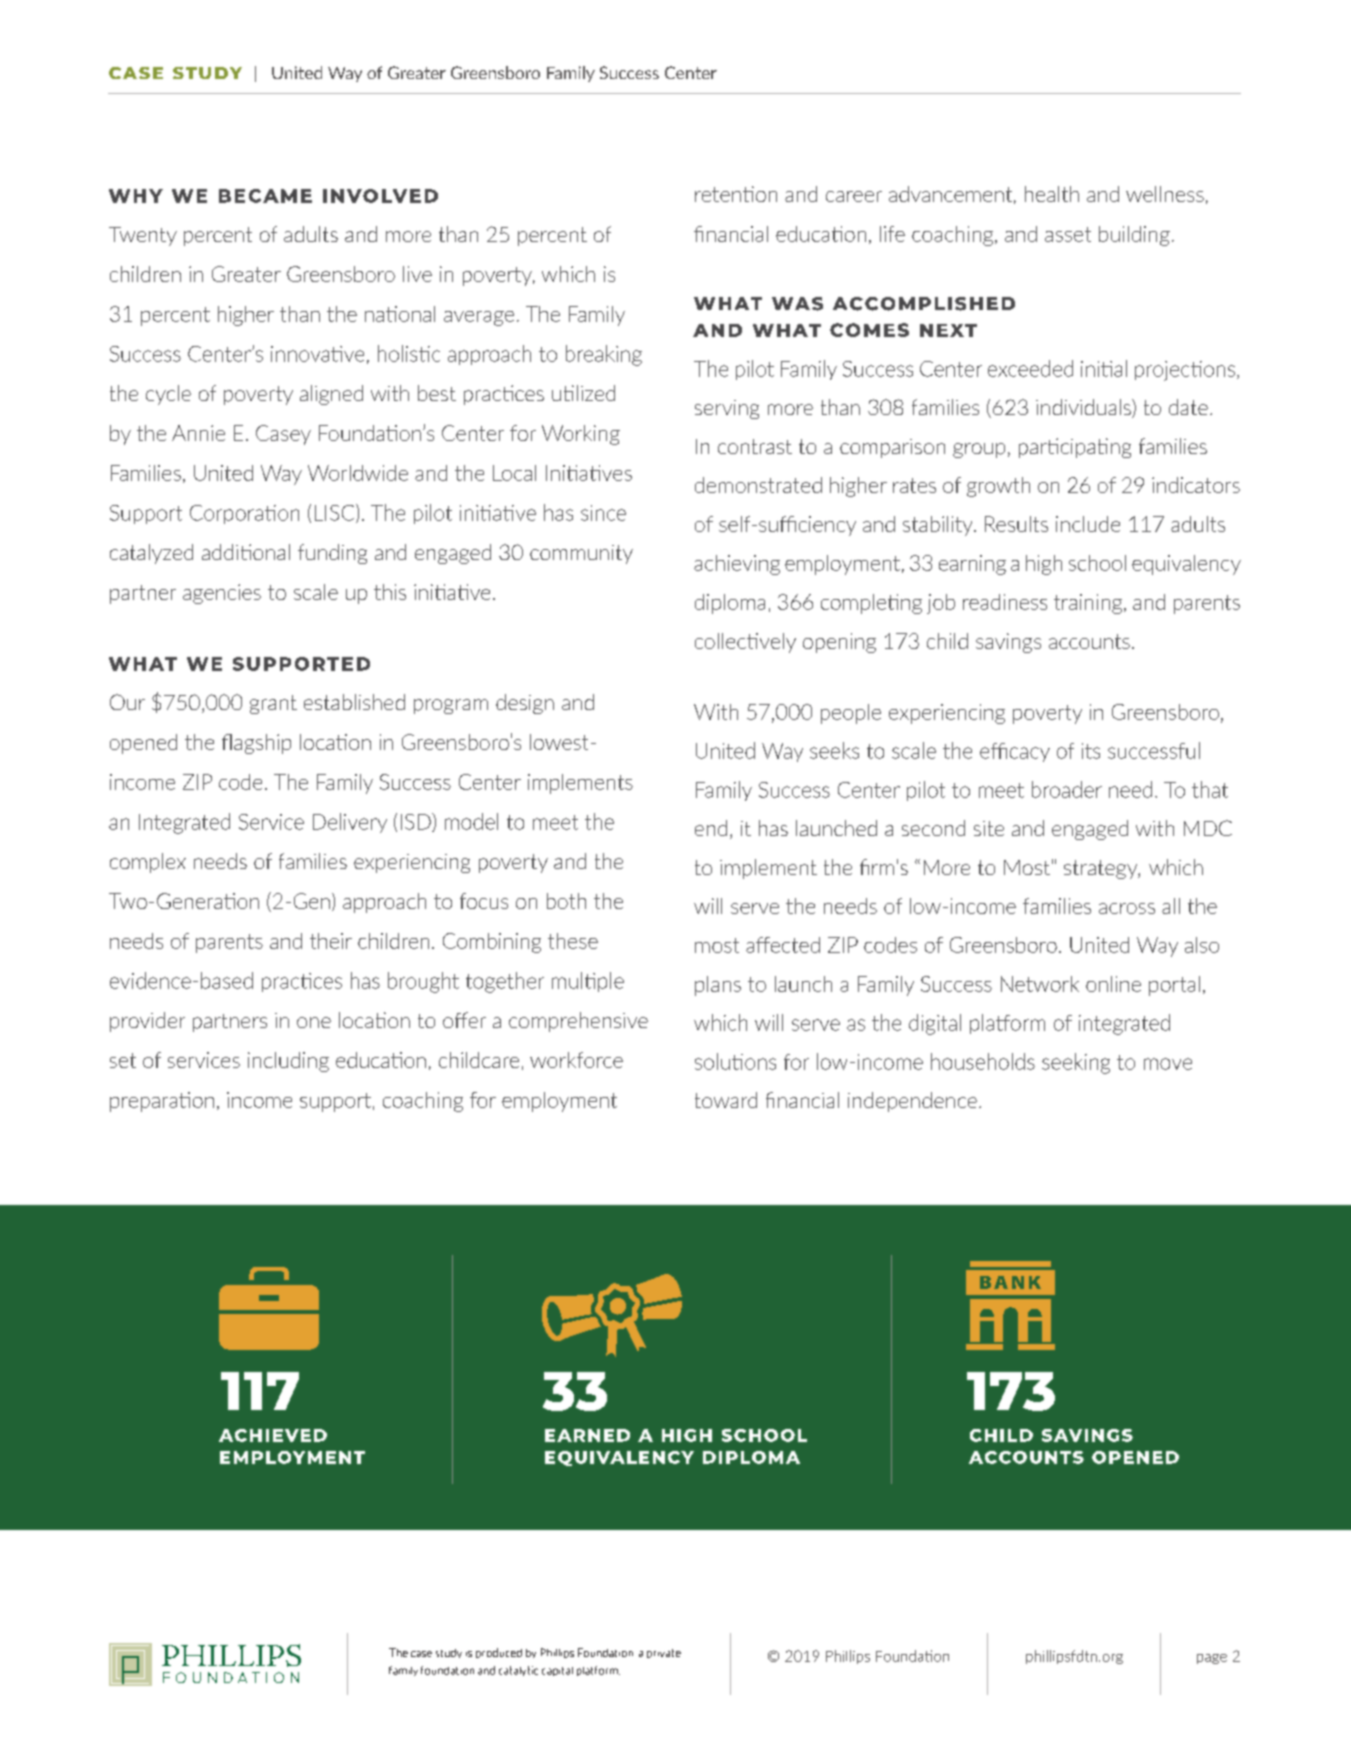  What do you see at coordinates (745, 643) in the screenshot?
I see `collectively` at bounding box center [745, 643].
